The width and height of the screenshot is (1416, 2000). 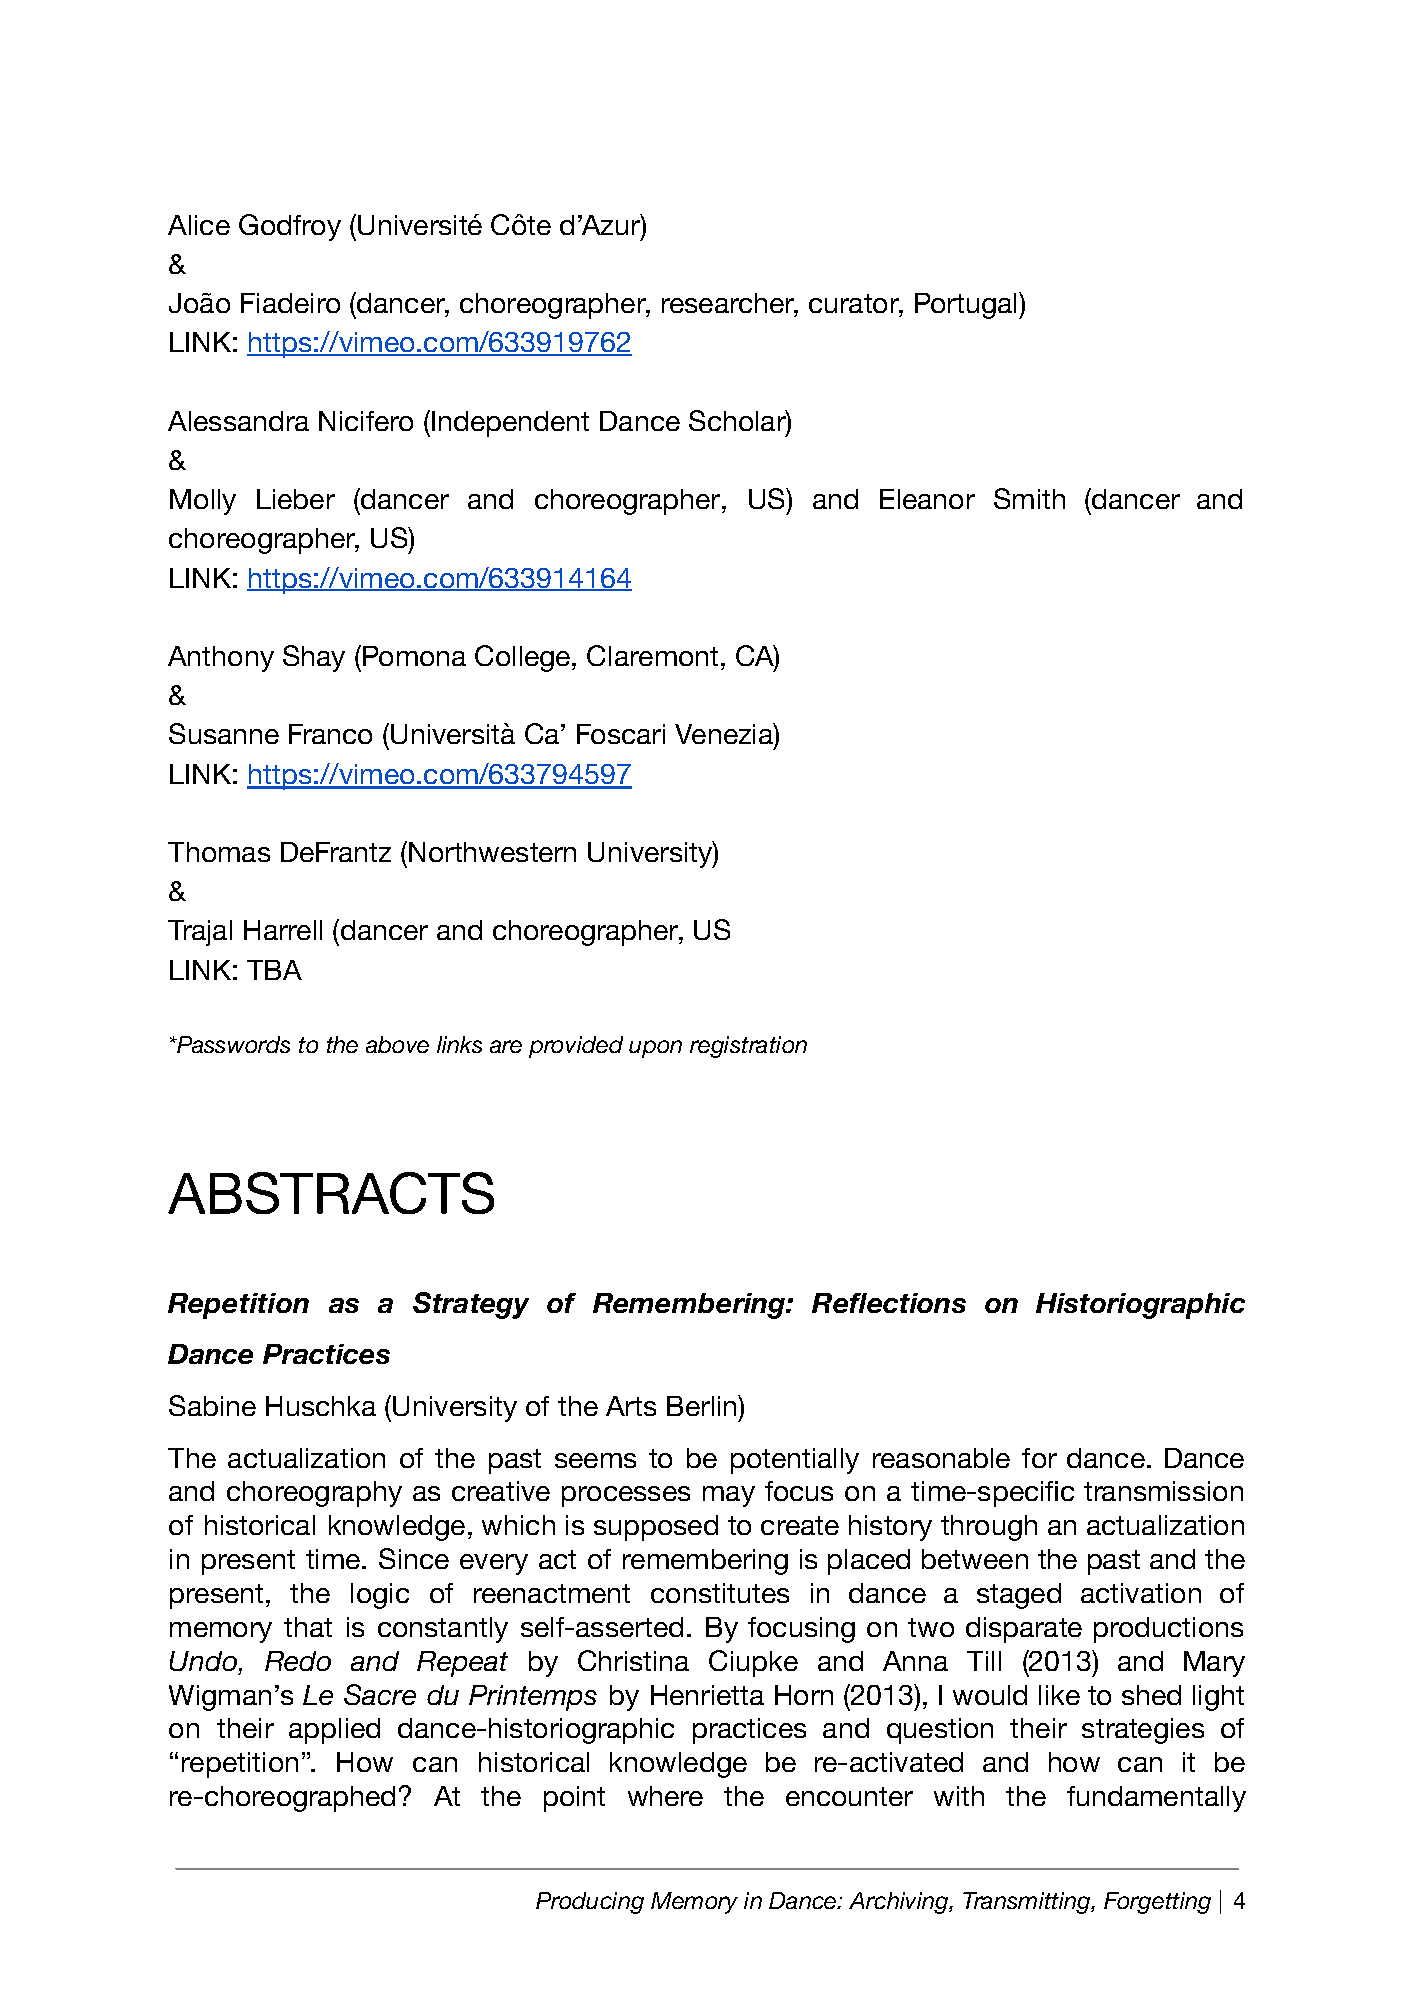 I want to click on transmission, so click(x=1163, y=1491).
